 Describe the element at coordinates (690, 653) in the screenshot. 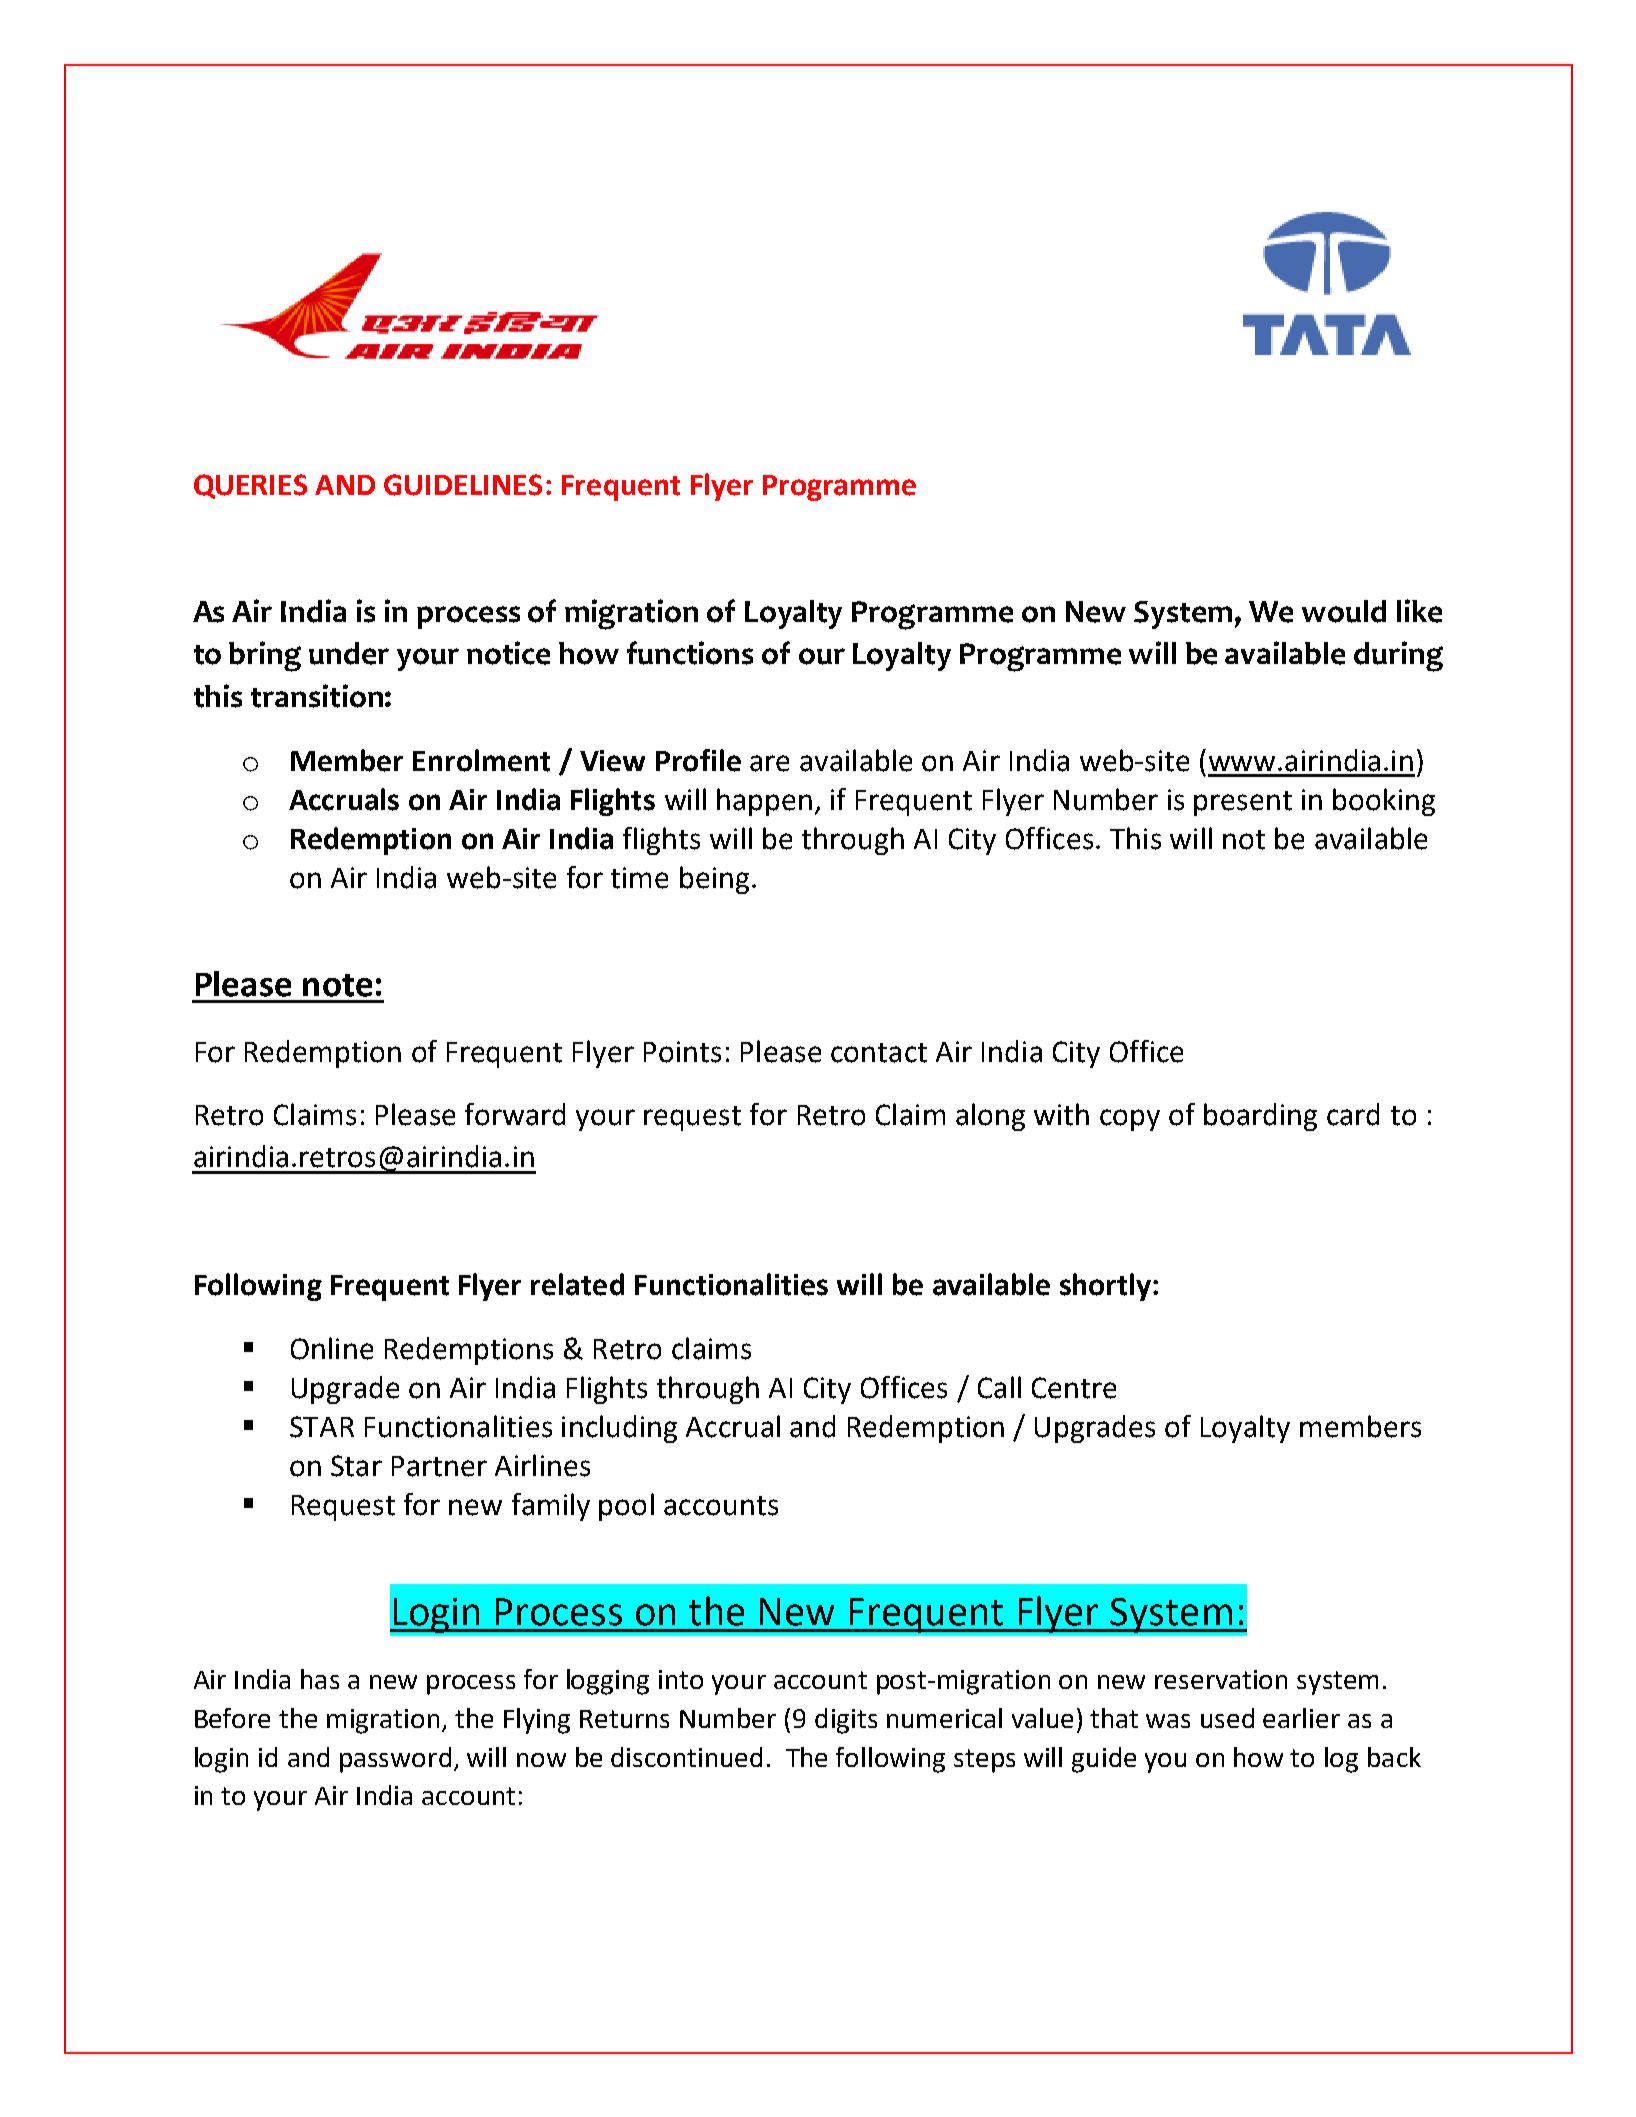

I see `functions` at that location.
